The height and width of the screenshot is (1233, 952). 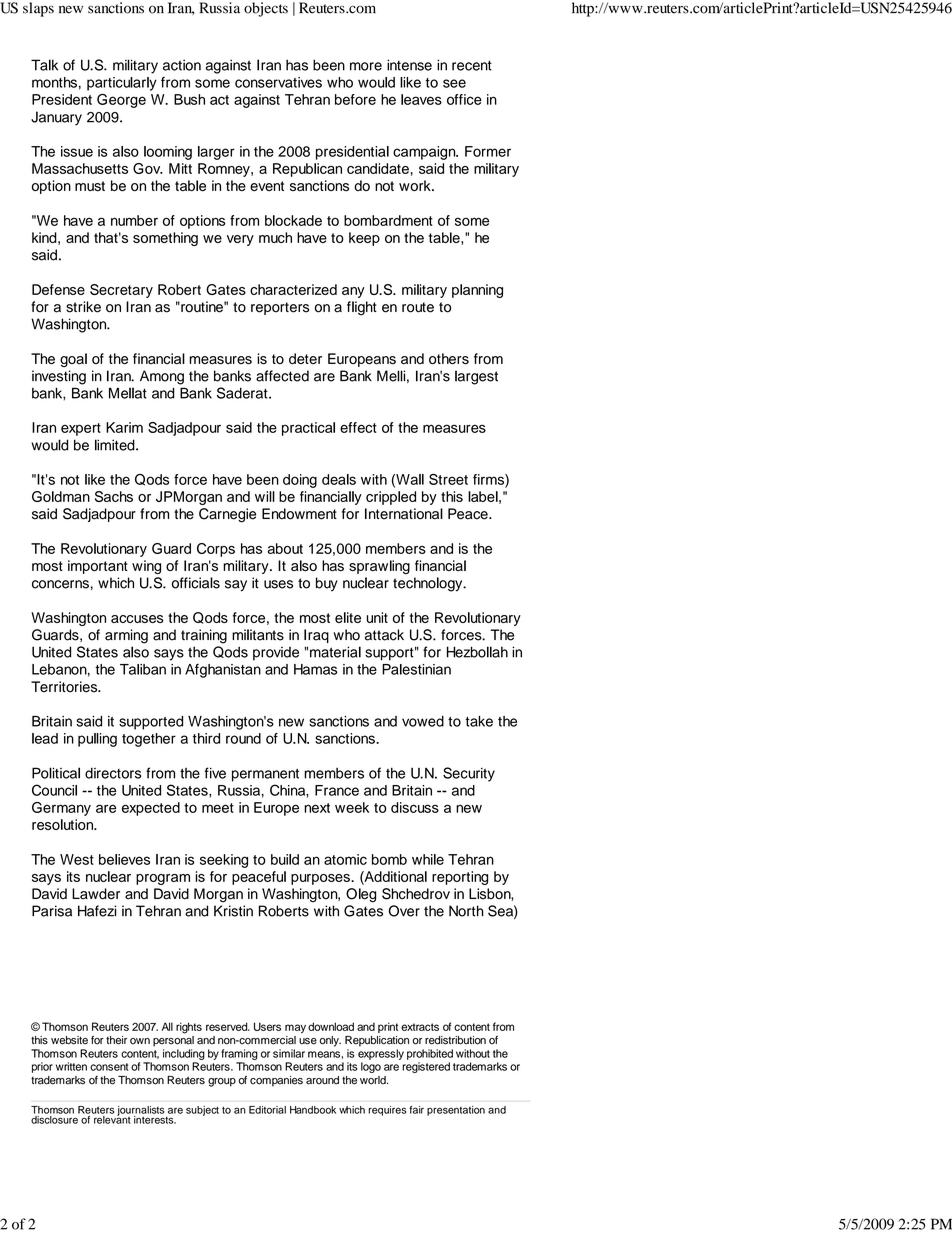 I want to click on build, so click(x=285, y=859).
